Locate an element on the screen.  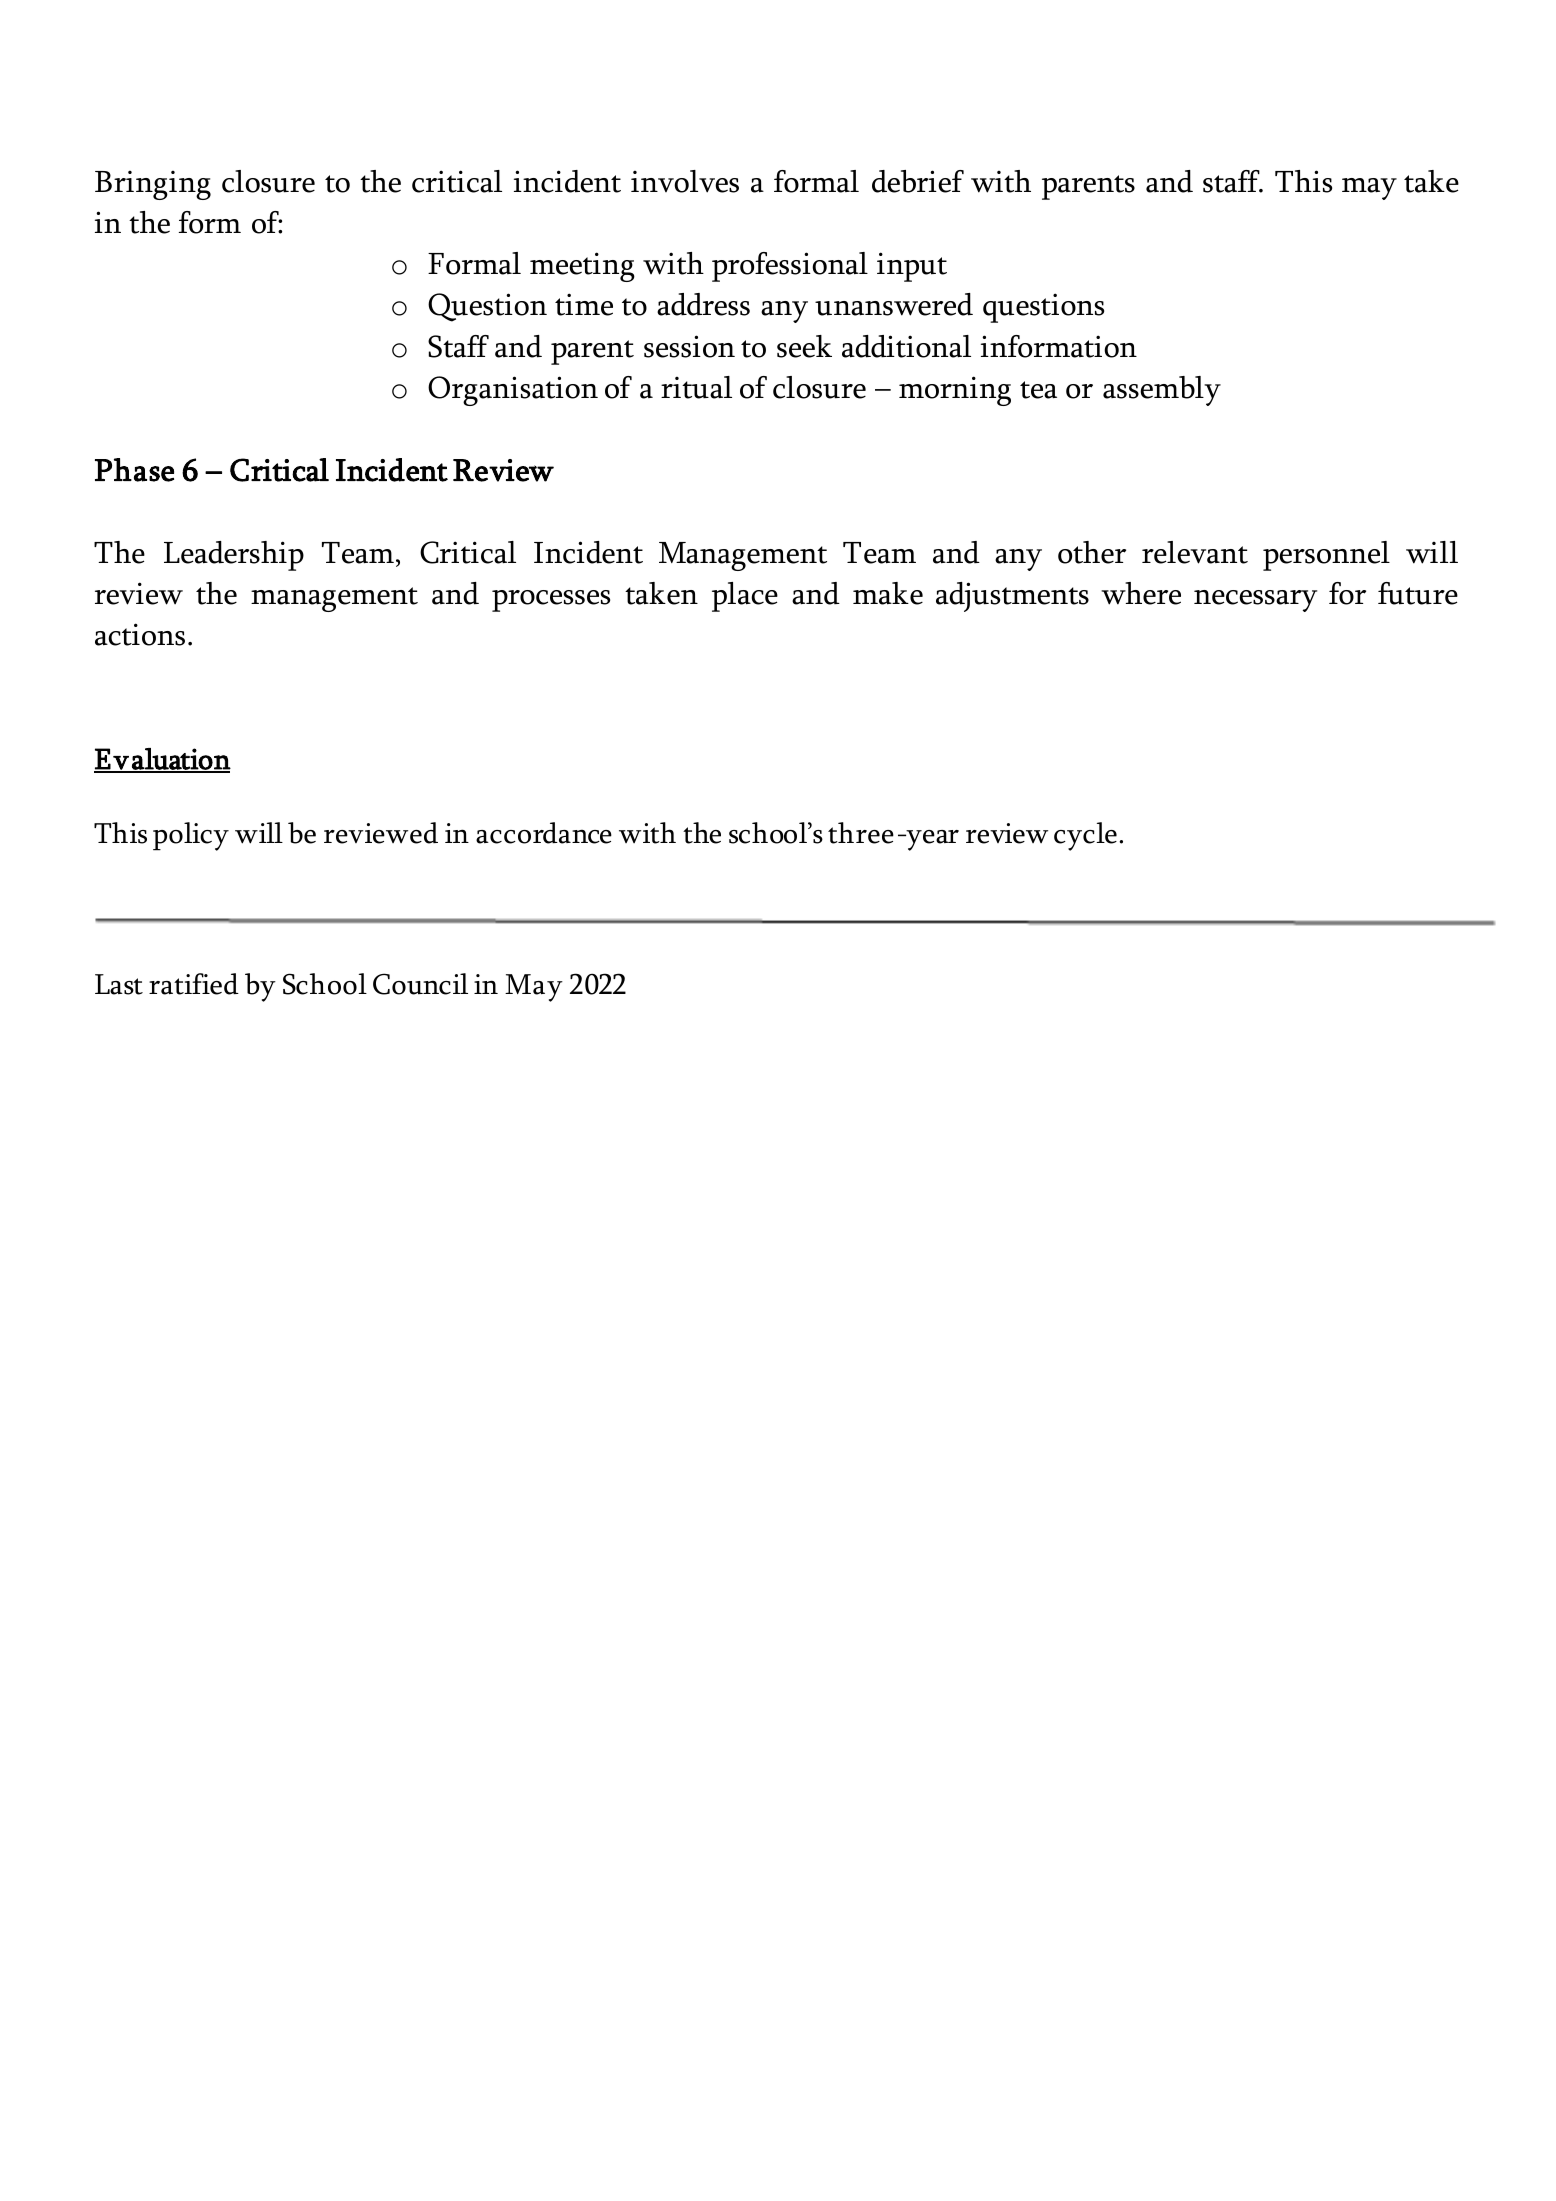
ratified is located at coordinates (194, 984).
